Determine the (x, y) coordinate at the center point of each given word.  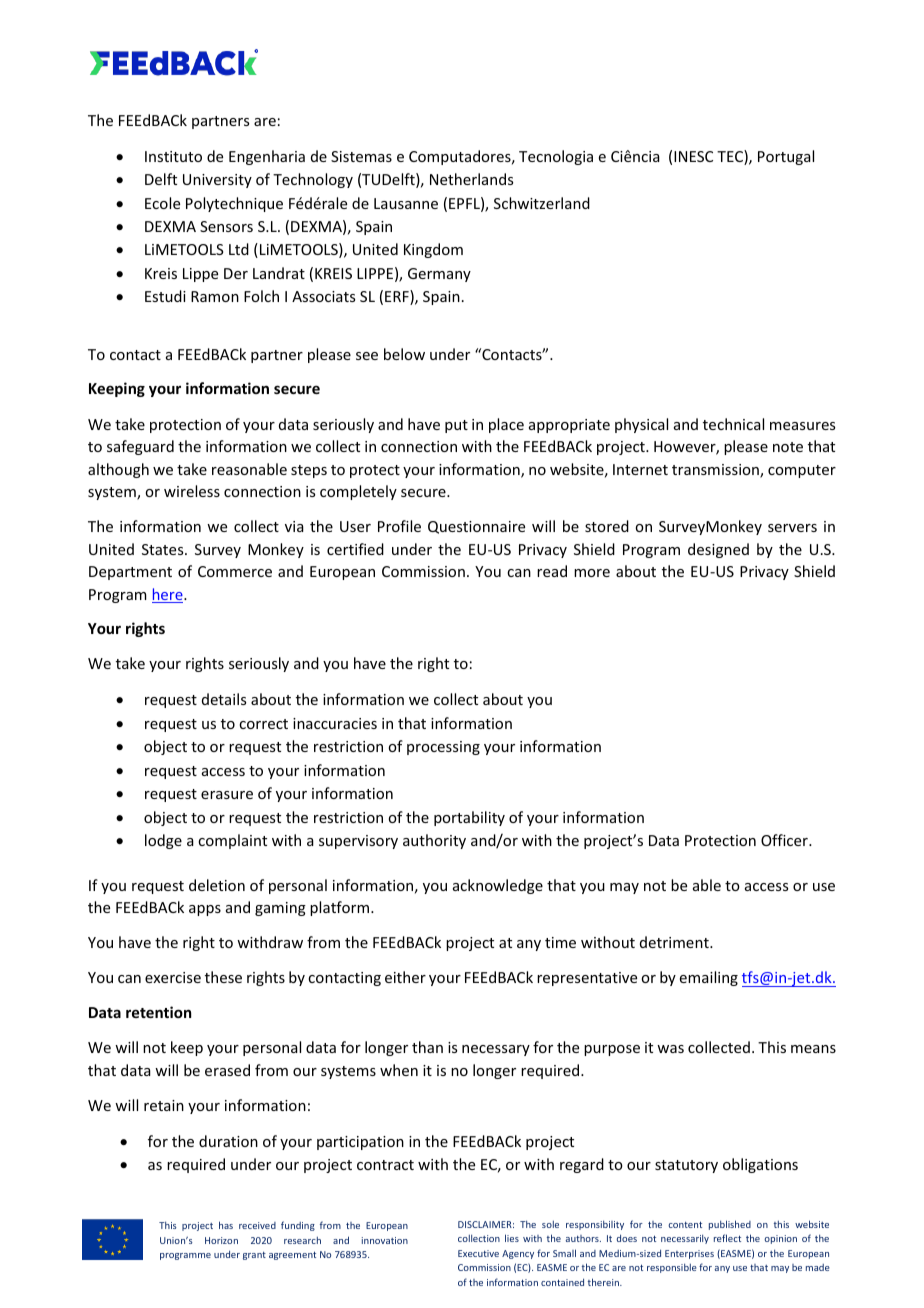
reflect (727, 1238)
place (506, 425)
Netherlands (471, 179)
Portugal (786, 157)
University (217, 181)
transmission (716, 471)
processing (443, 748)
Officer (785, 840)
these (223, 977)
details (224, 699)
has (226, 1225)
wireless (192, 491)
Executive (478, 1253)
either (405, 977)
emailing (709, 978)
